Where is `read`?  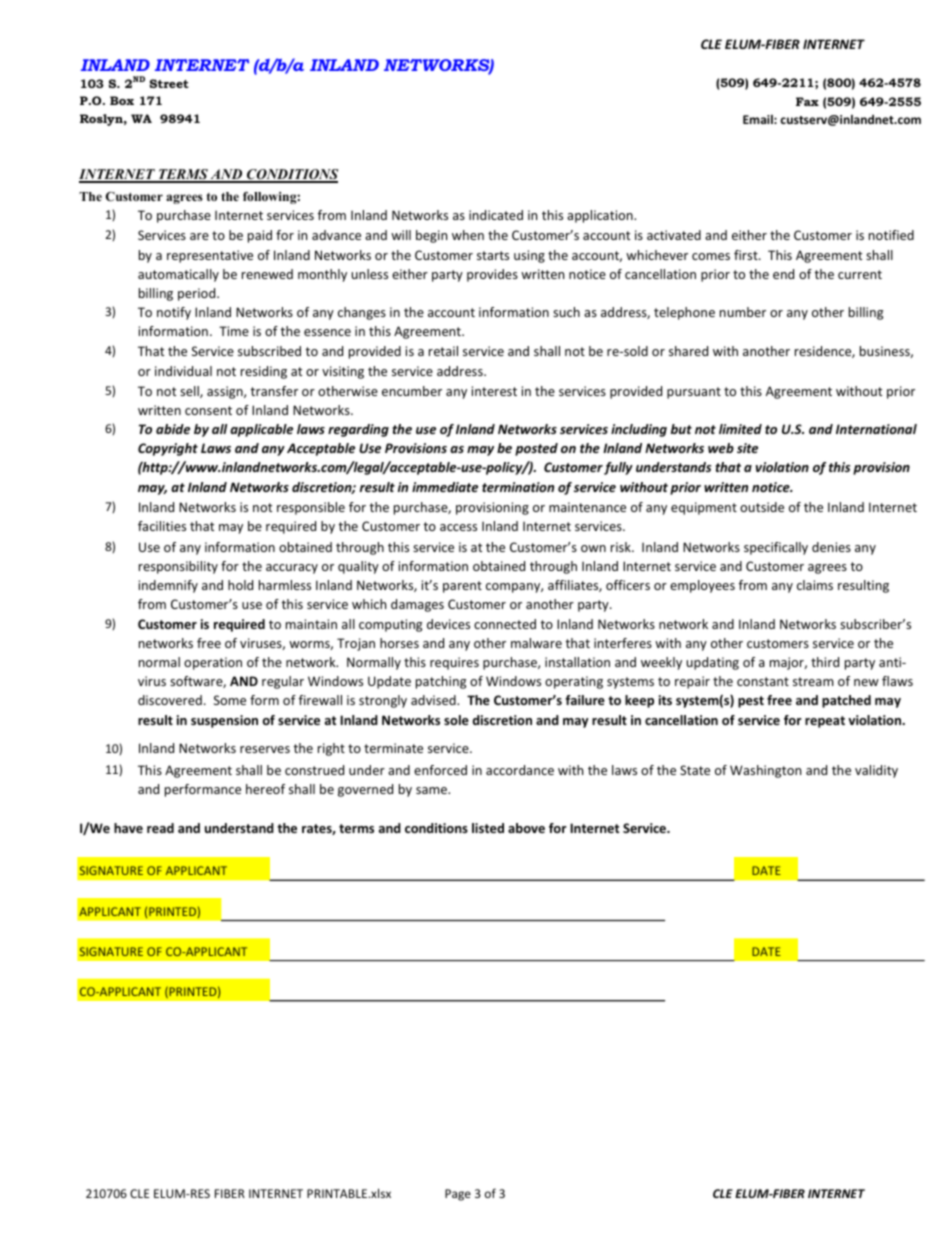
read is located at coordinates (160, 828).
